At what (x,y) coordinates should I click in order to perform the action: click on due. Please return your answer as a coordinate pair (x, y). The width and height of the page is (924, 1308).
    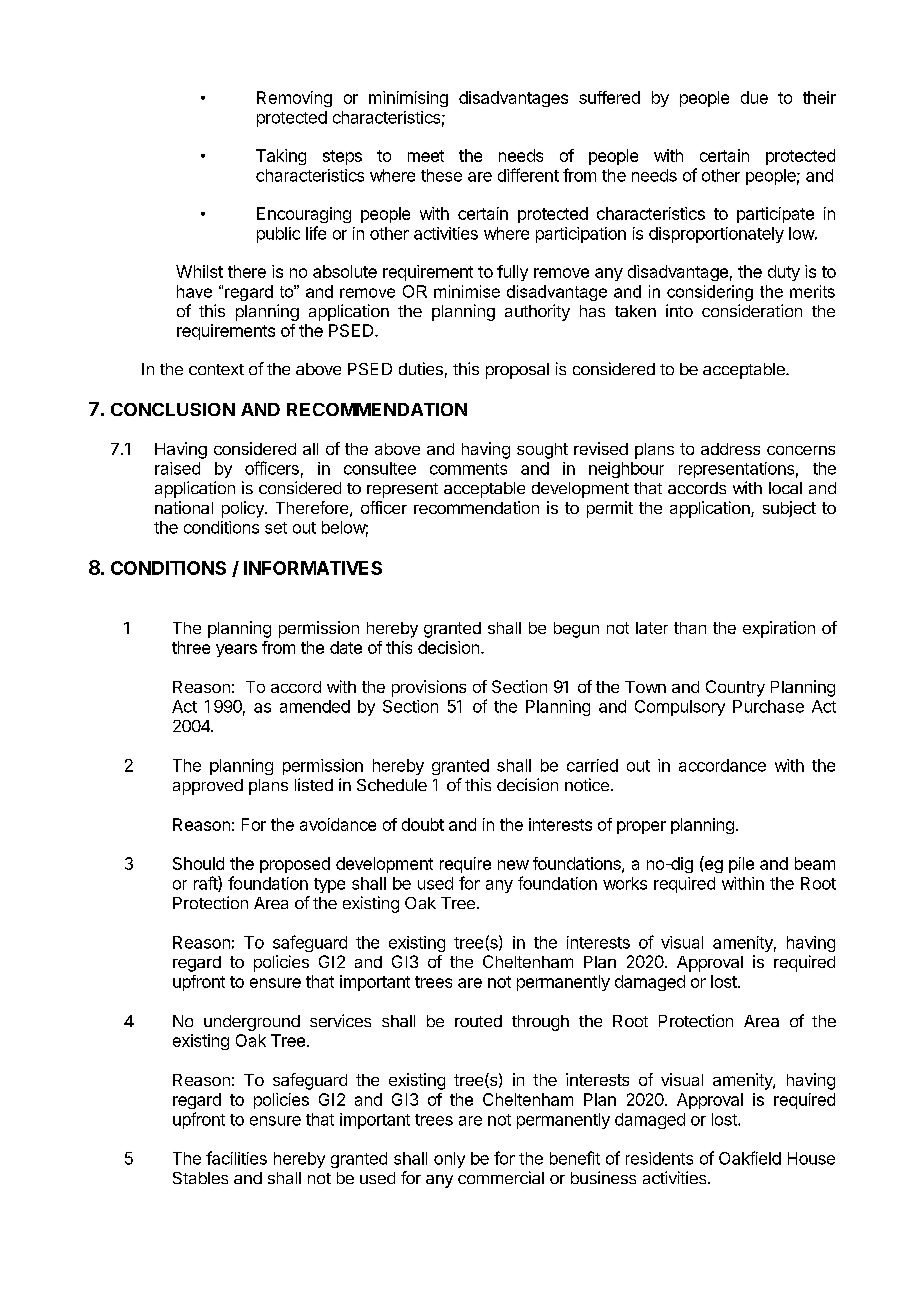
    Looking at the image, I should click on (754, 97).
